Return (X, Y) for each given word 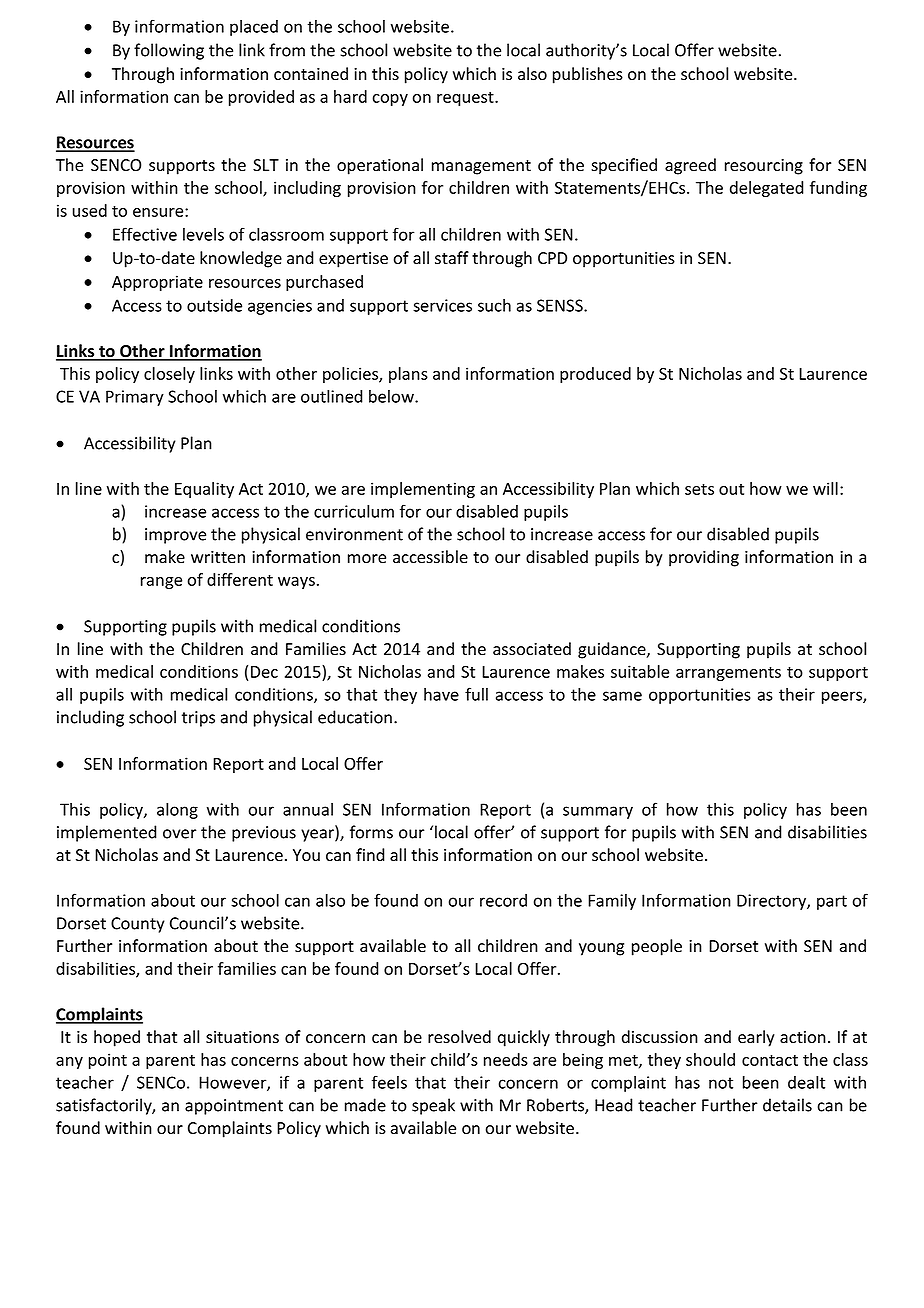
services (442, 305)
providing (704, 558)
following (169, 51)
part (832, 902)
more (367, 559)
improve (175, 536)
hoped (117, 1038)
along (177, 811)
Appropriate (157, 283)
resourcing (764, 167)
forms (371, 832)
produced (595, 375)
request (466, 99)
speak (433, 1106)
